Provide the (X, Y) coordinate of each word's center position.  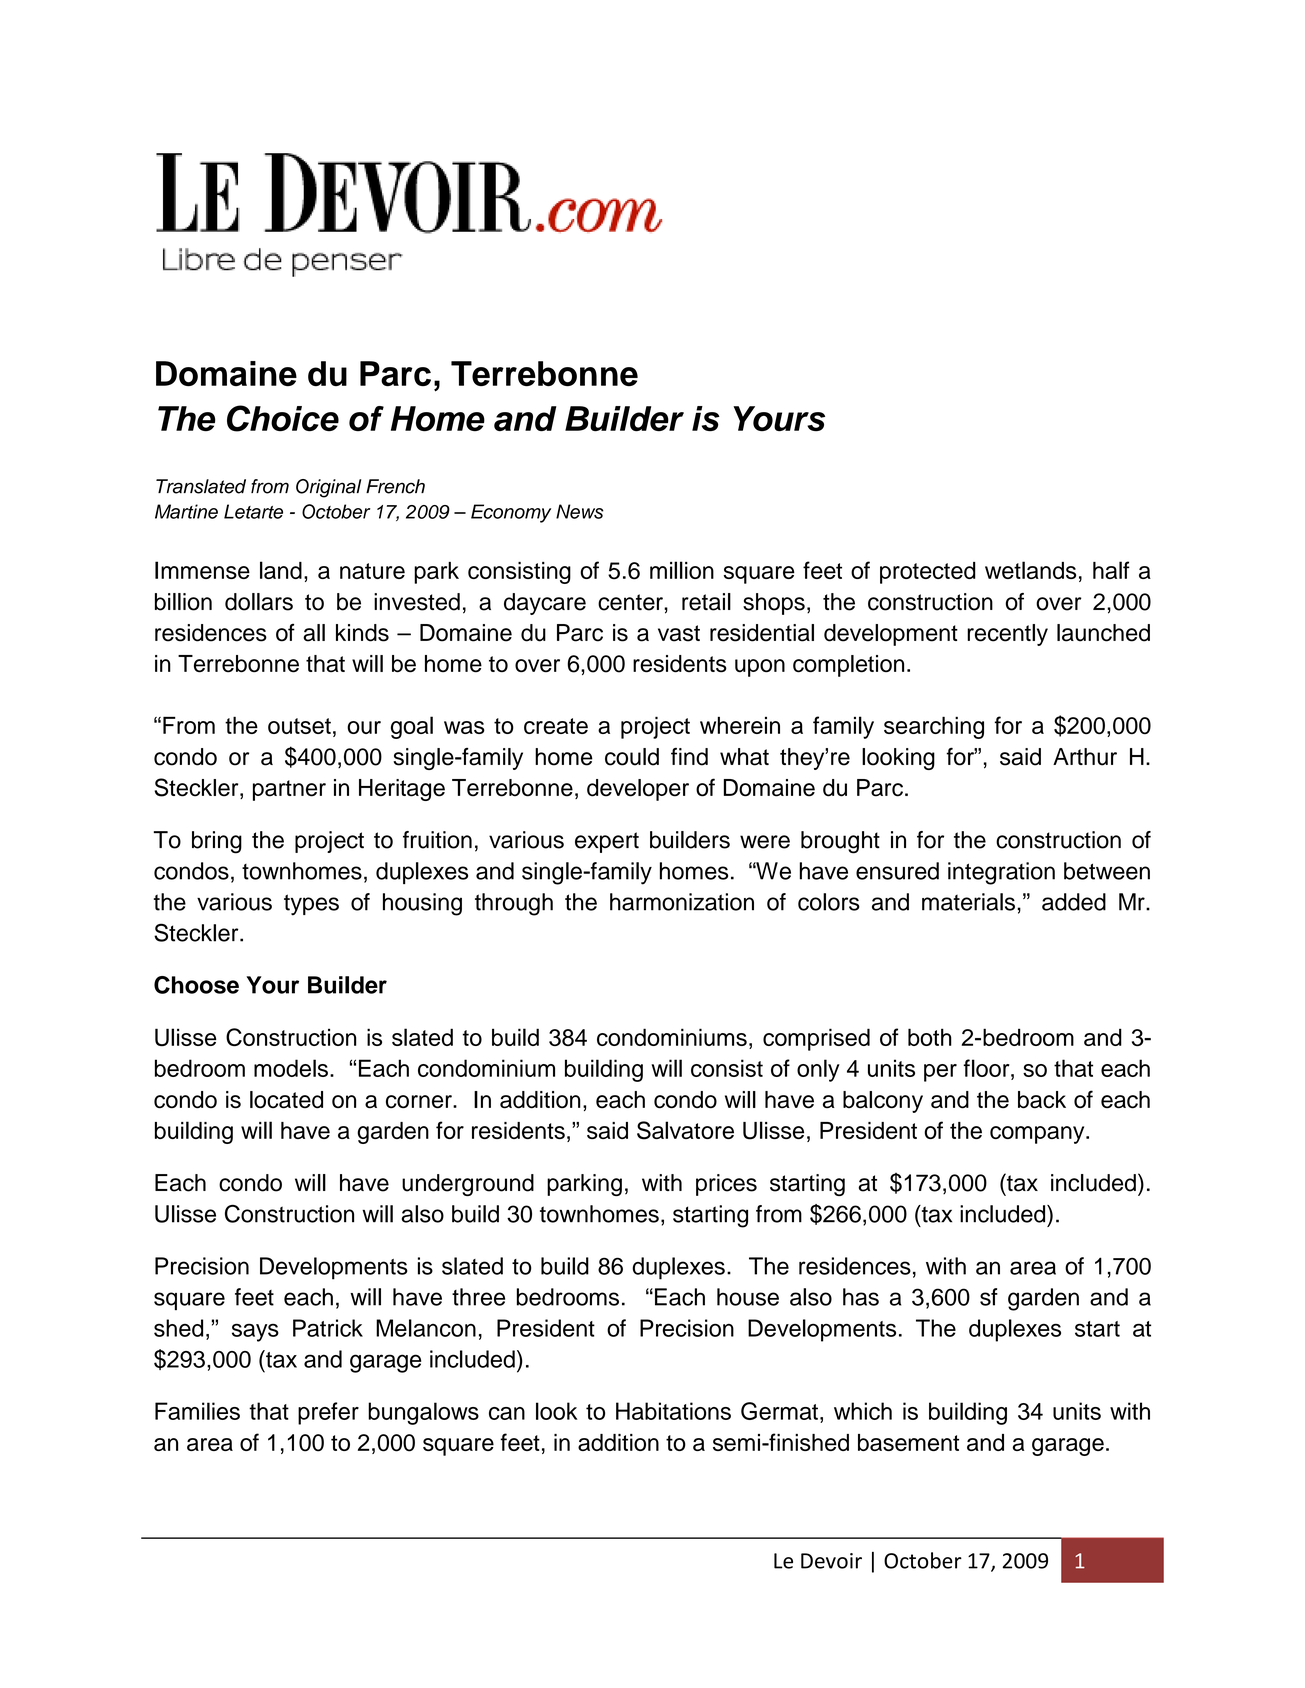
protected (928, 573)
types (311, 905)
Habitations (673, 1411)
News (580, 511)
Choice (283, 418)
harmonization (682, 902)
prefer (328, 1413)
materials (968, 902)
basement (908, 1442)
